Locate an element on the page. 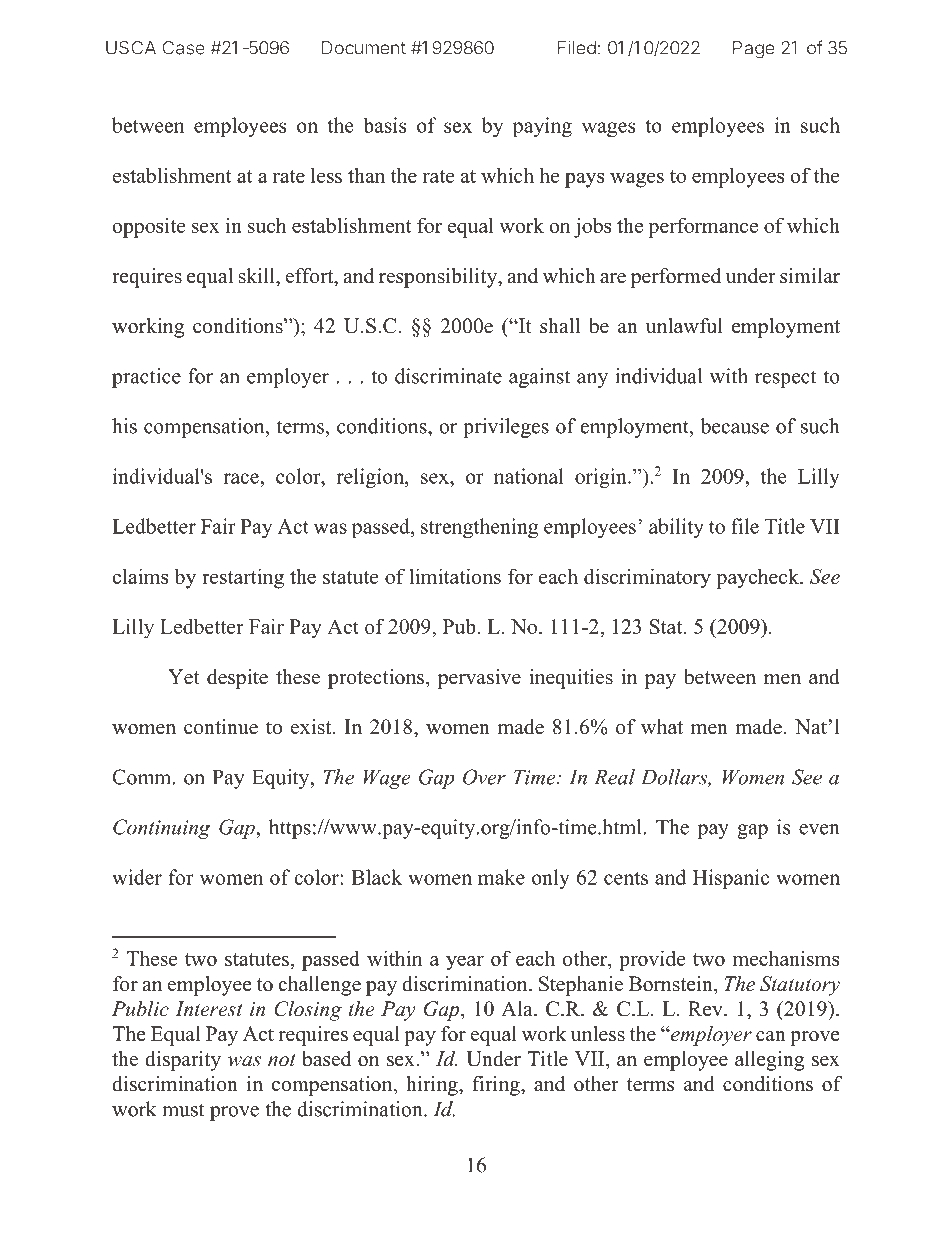 This document has width=952, height=1233. paying is located at coordinates (542, 127).
